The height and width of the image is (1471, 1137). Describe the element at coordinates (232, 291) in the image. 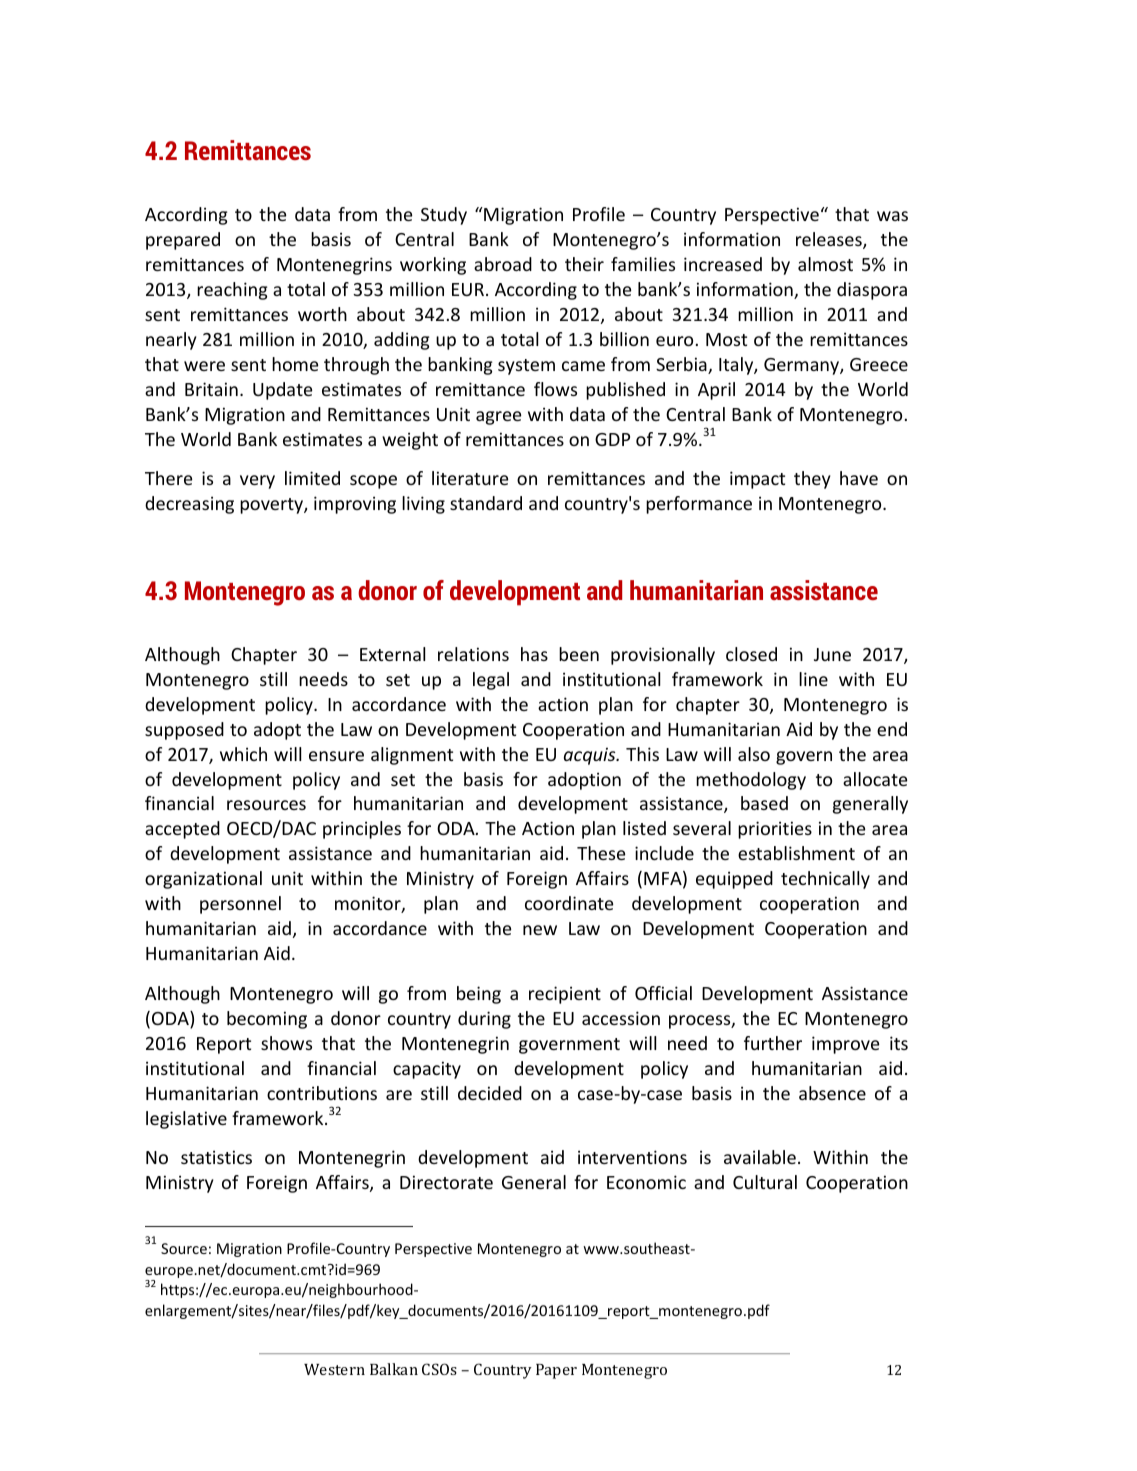

I see `reaching` at that location.
